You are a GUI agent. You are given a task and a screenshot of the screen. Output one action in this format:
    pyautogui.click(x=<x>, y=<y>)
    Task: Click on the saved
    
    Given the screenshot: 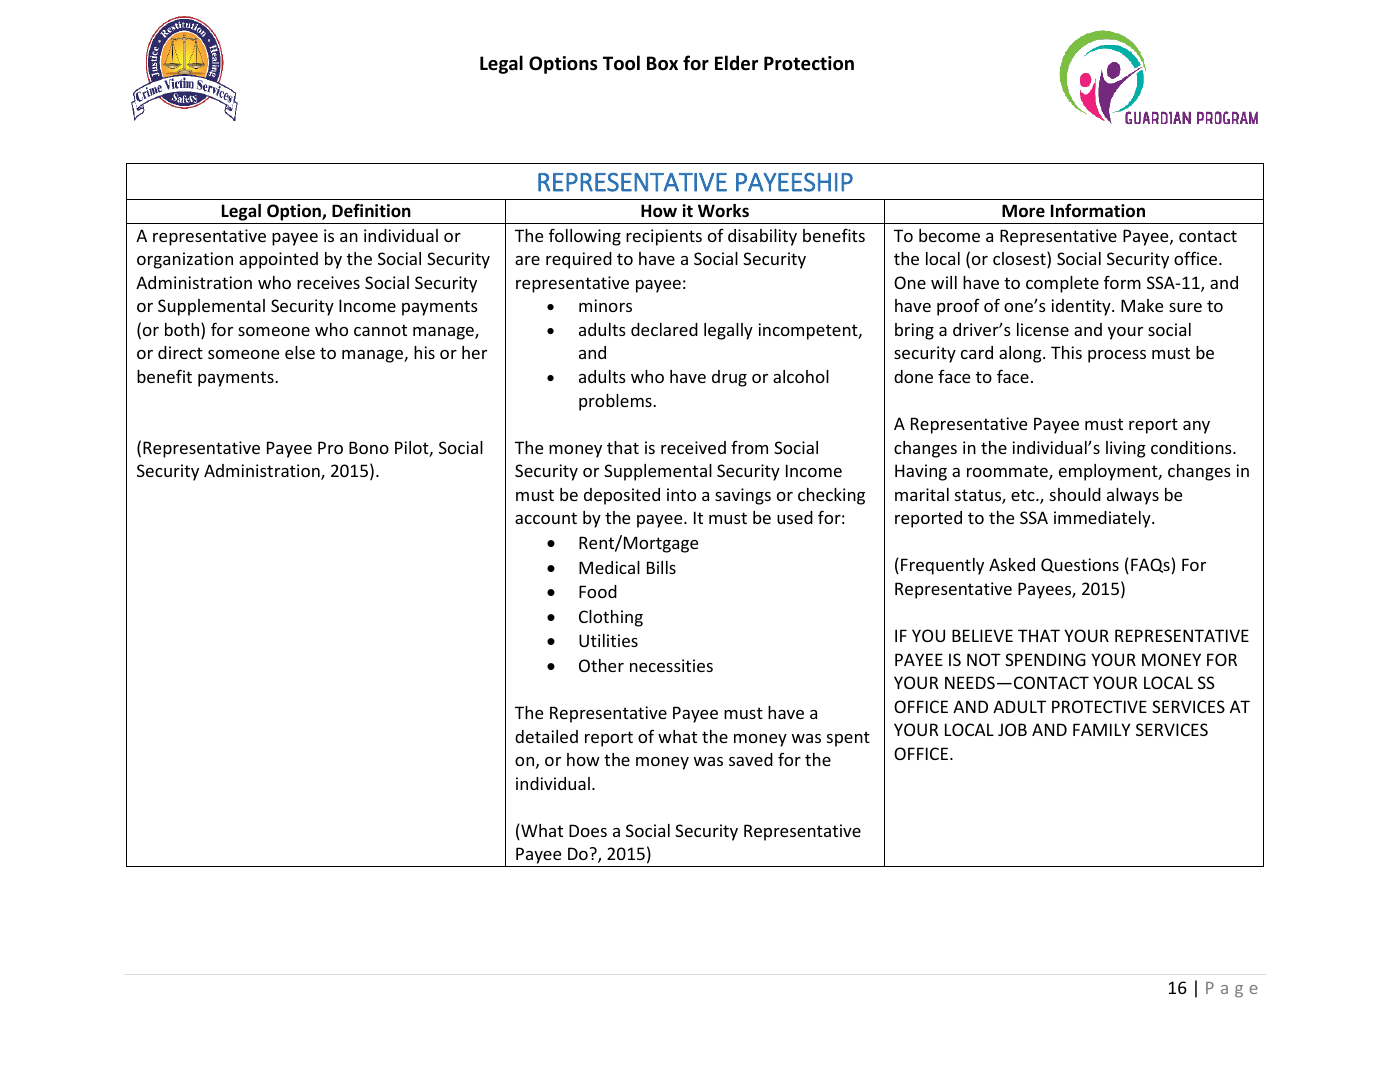 What is the action you would take?
    pyautogui.click(x=751, y=759)
